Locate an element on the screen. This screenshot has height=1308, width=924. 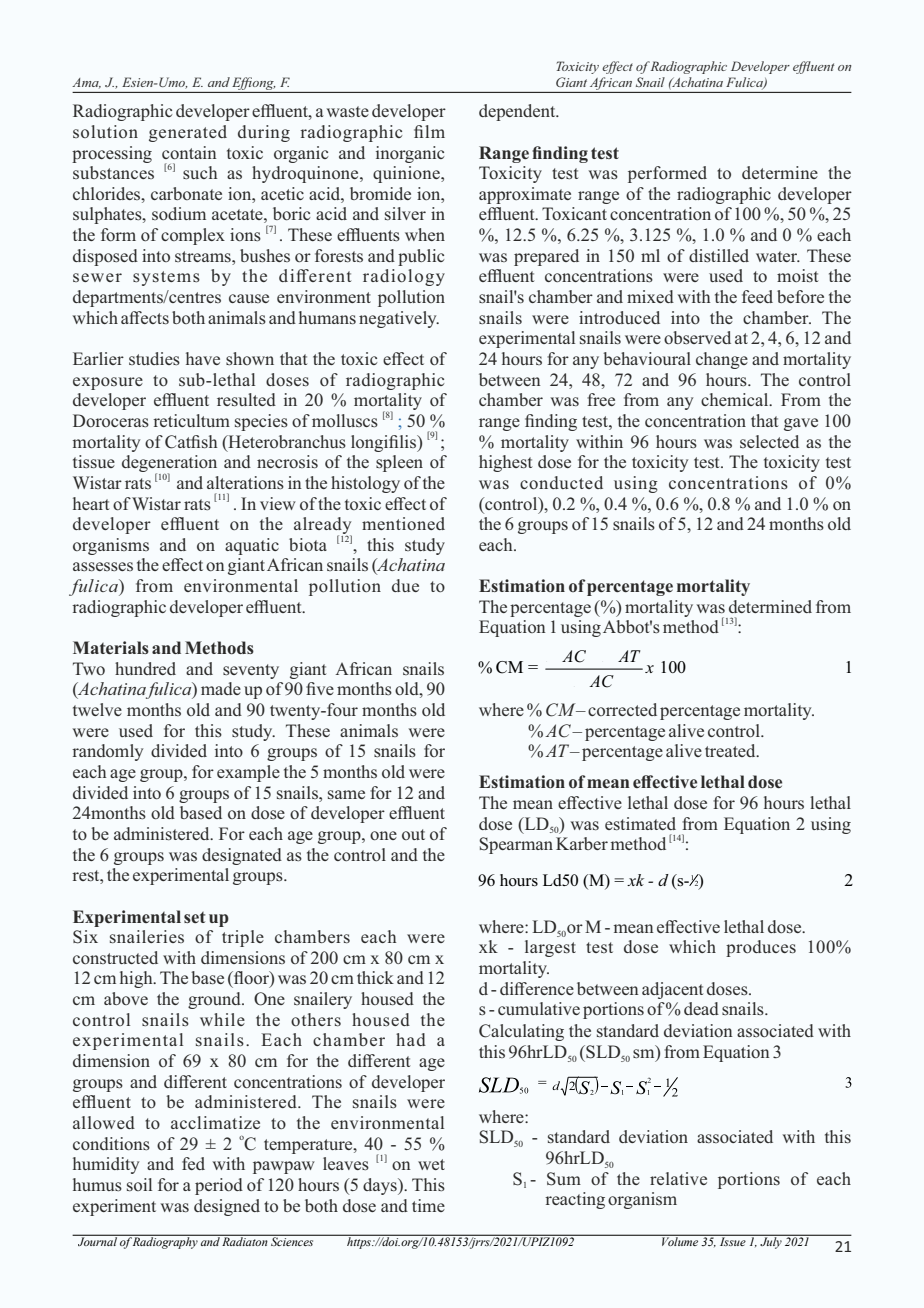
time is located at coordinates (428, 1205).
